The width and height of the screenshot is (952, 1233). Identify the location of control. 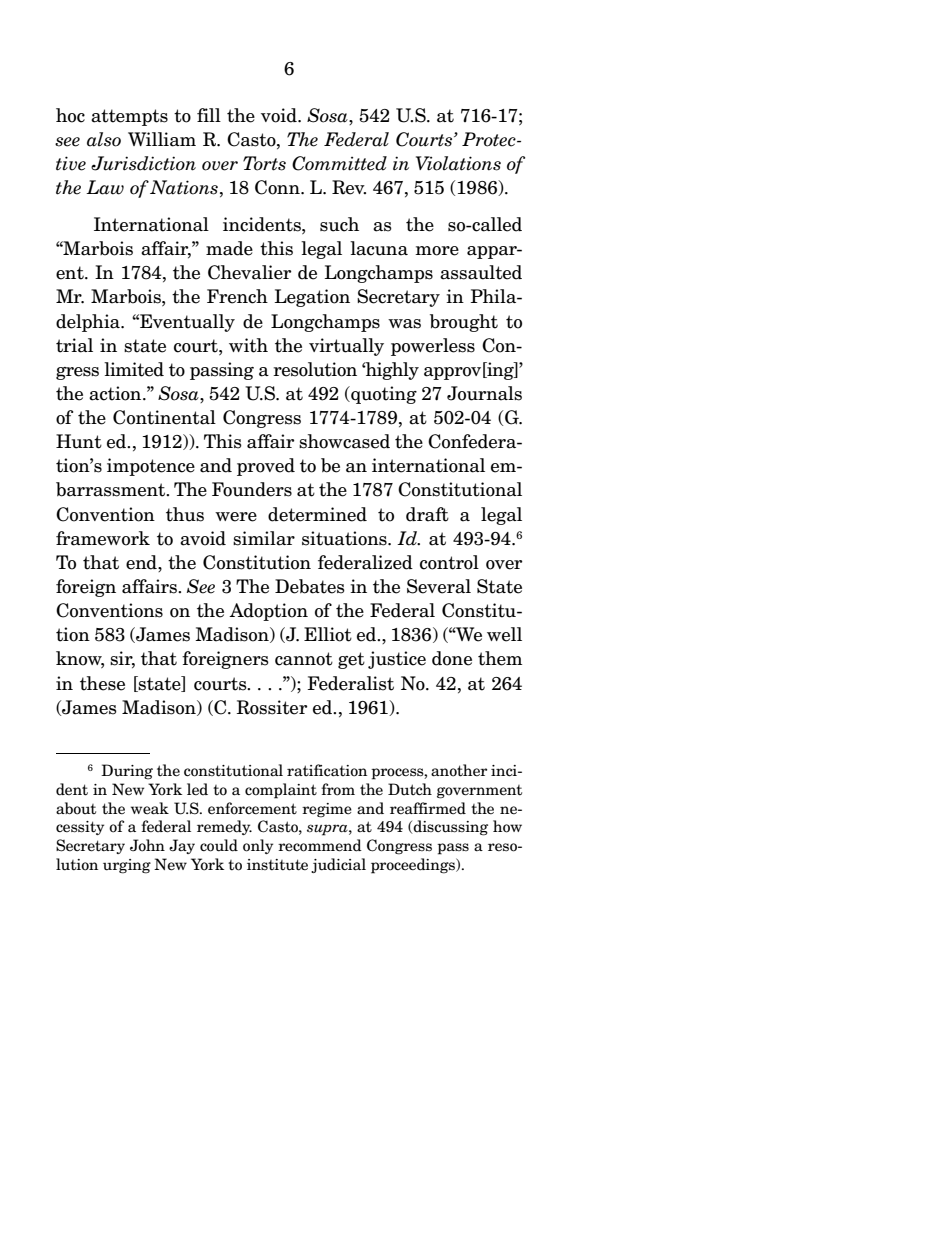
(449, 562).
